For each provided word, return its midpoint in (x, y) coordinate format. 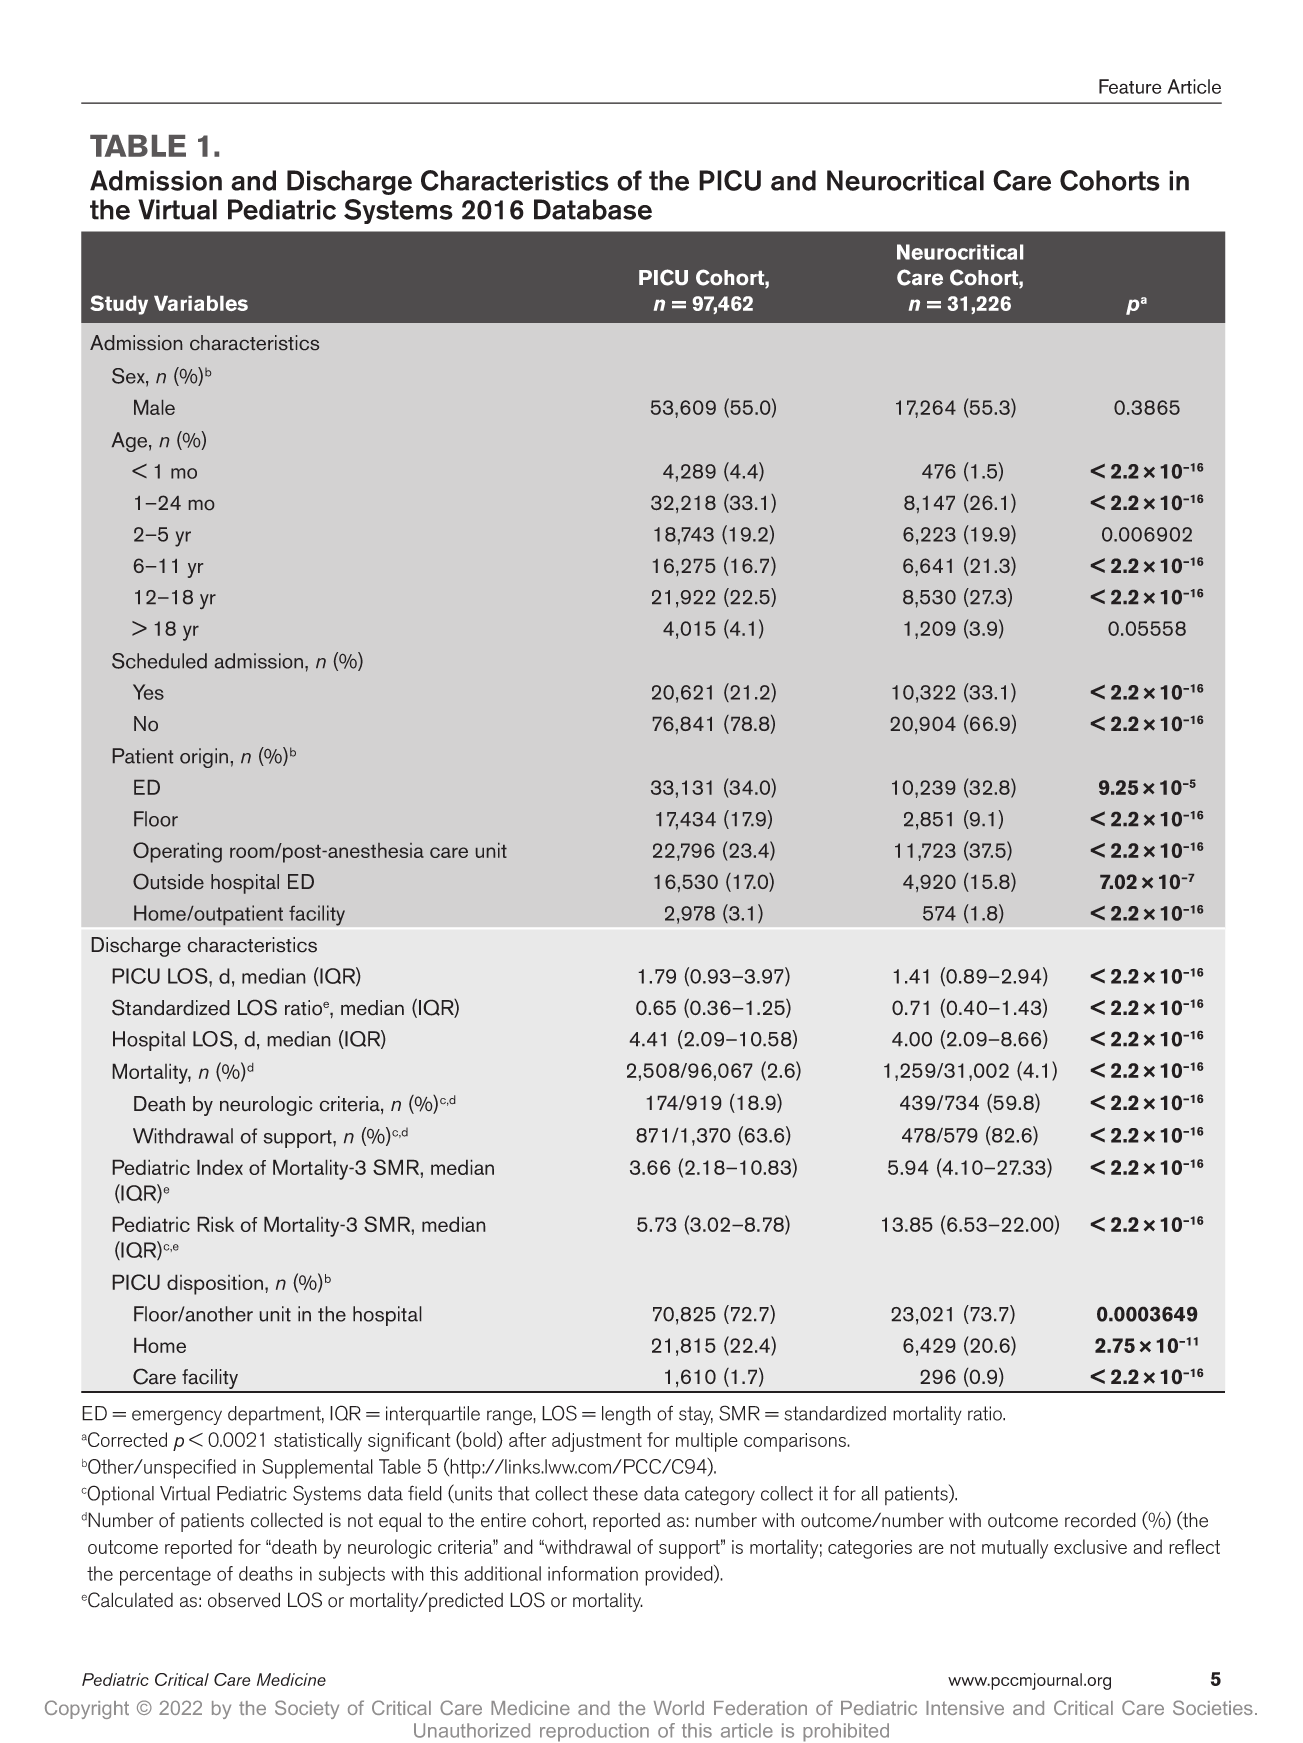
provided (680, 1575)
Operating (177, 852)
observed (244, 1600)
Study (119, 305)
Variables (201, 303)
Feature (1130, 86)
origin (204, 758)
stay (696, 1415)
